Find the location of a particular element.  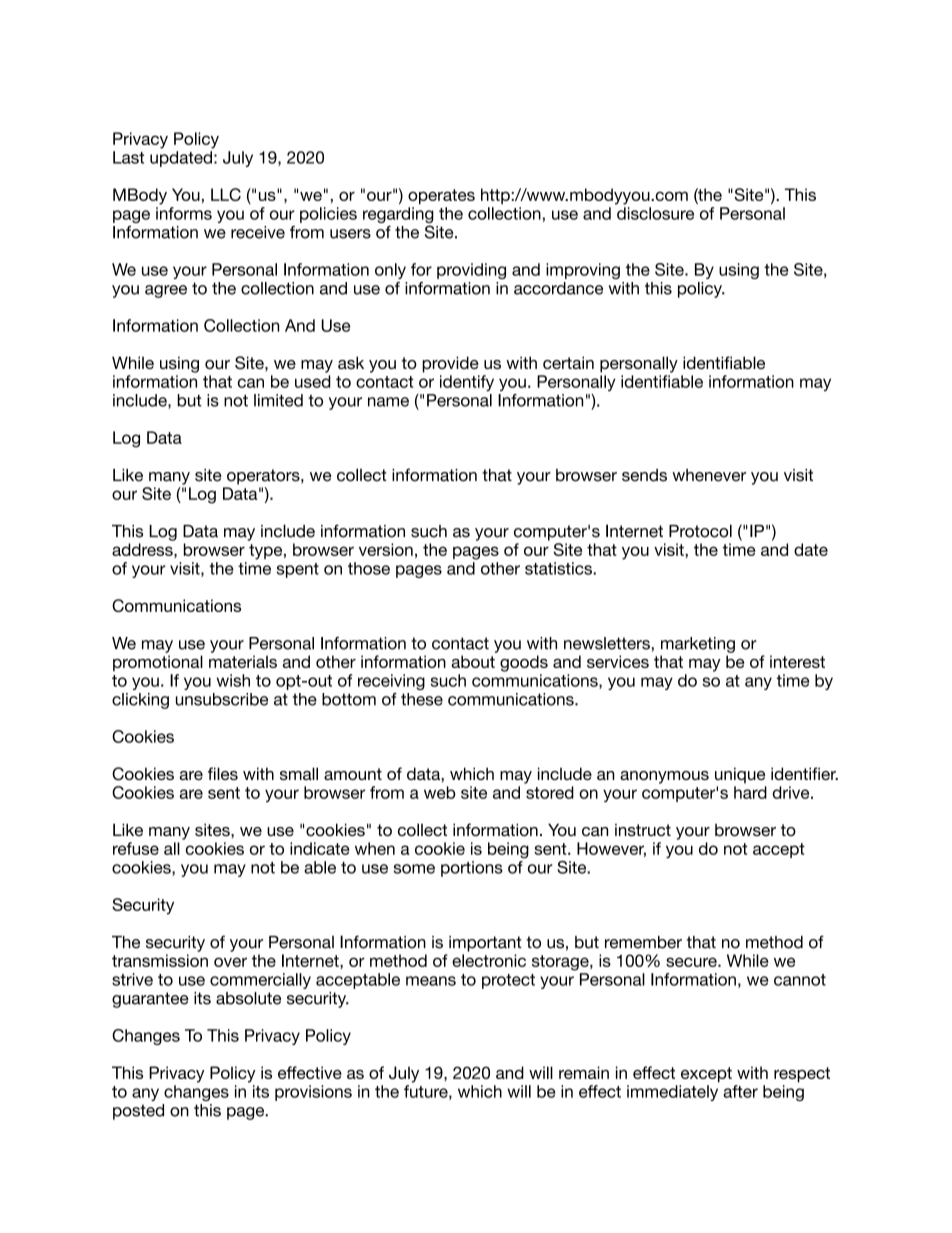

disclosure is located at coordinates (655, 213).
